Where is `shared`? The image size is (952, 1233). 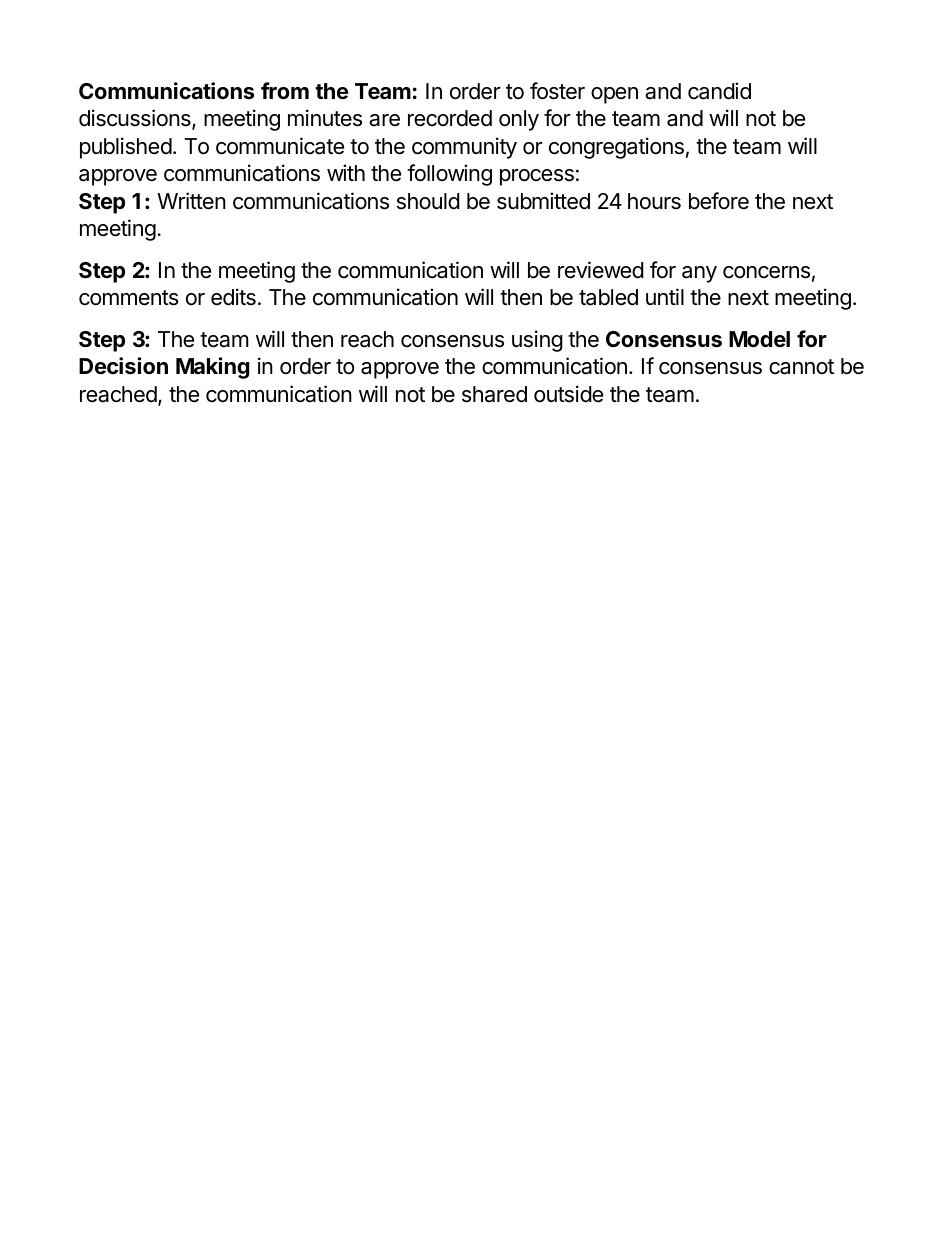 shared is located at coordinates (494, 394).
